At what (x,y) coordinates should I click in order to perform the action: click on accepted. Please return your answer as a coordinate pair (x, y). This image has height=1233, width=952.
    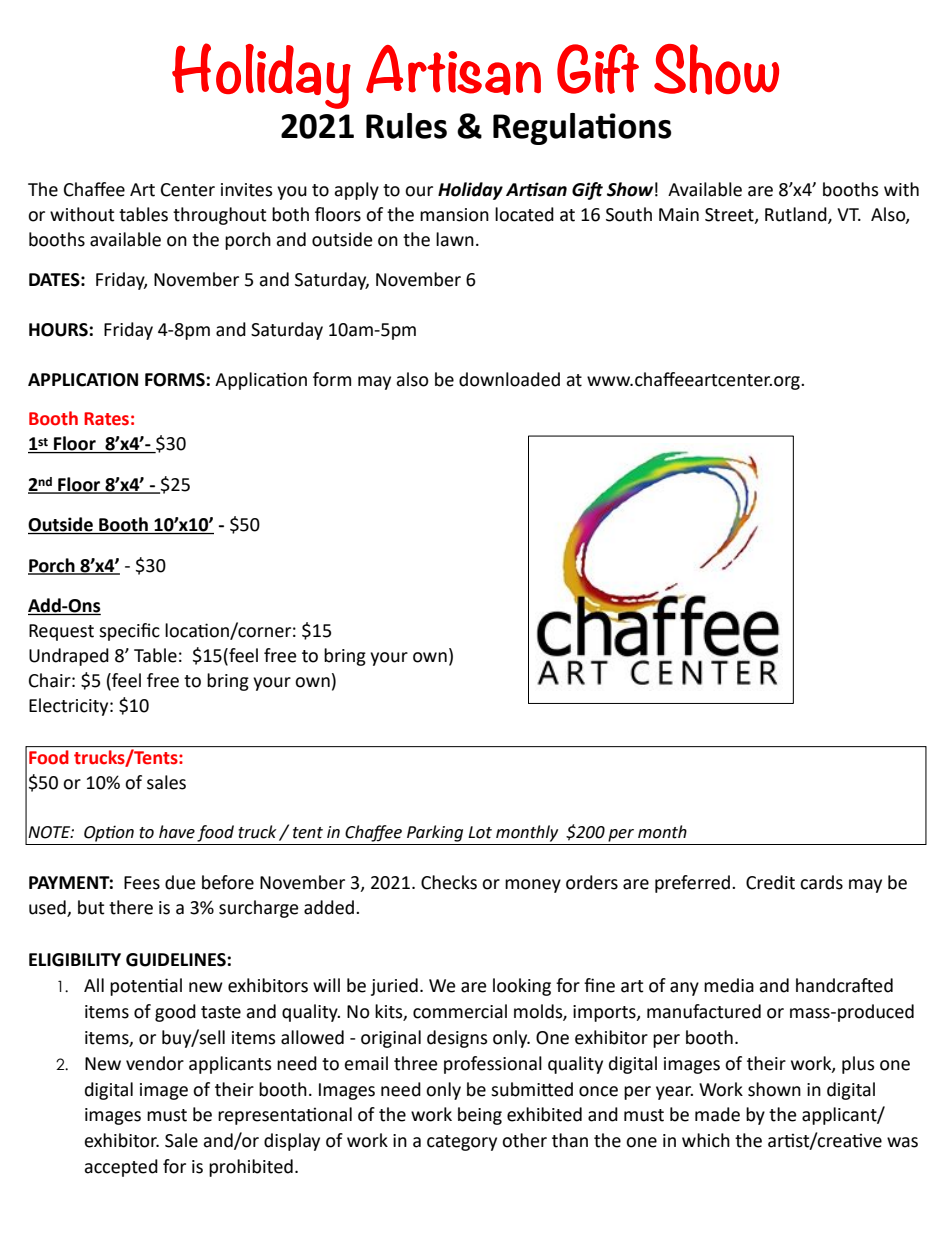
    Looking at the image, I should click on (121, 1168).
